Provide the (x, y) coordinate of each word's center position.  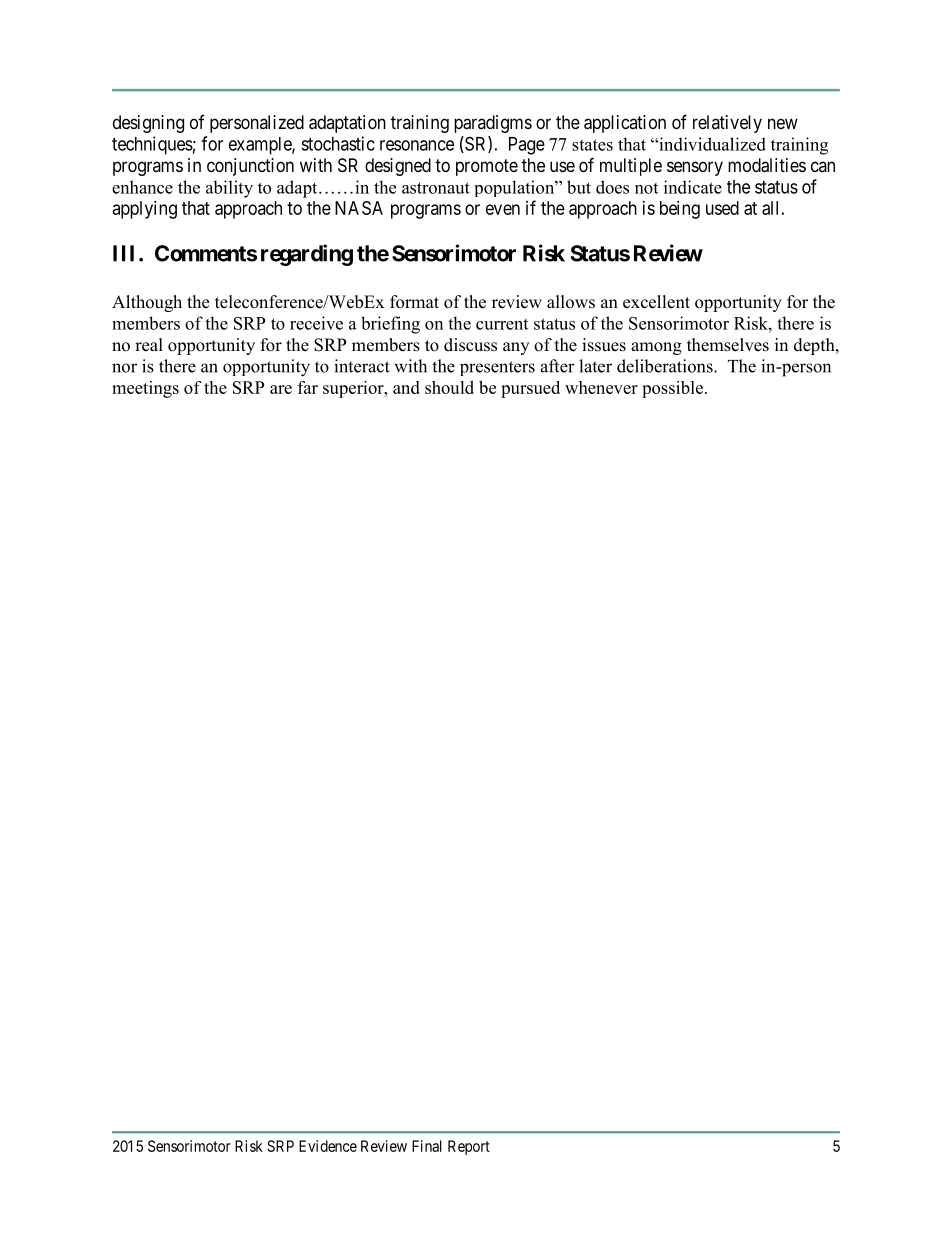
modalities (767, 165)
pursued (530, 389)
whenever (601, 387)
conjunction (250, 167)
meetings (145, 389)
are (281, 389)
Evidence (328, 1146)
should (449, 387)
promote (487, 167)
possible (674, 389)
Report (469, 1147)
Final (427, 1146)
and (406, 387)
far (308, 387)
